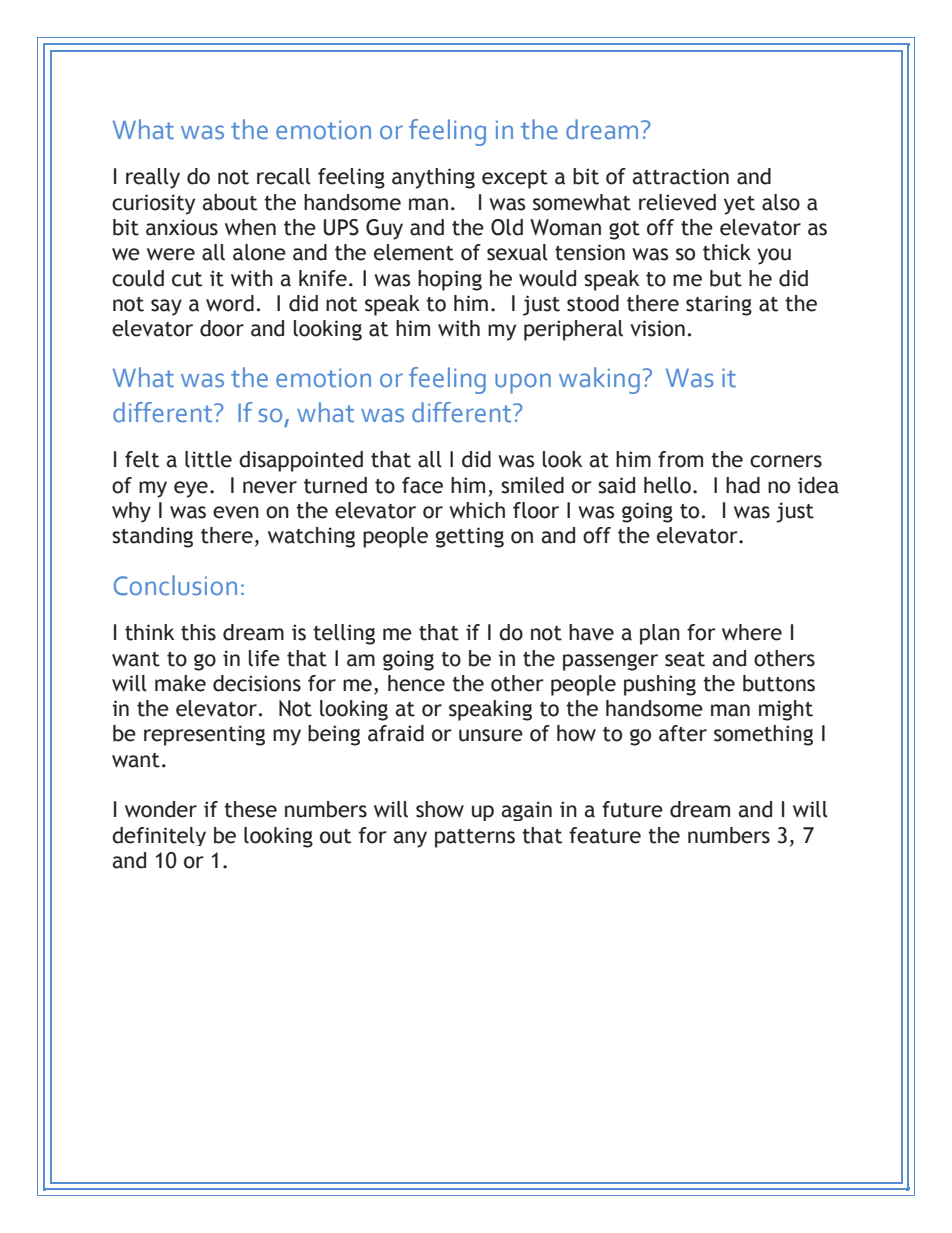  Describe the element at coordinates (440, 809) in the page. I see `show` at that location.
